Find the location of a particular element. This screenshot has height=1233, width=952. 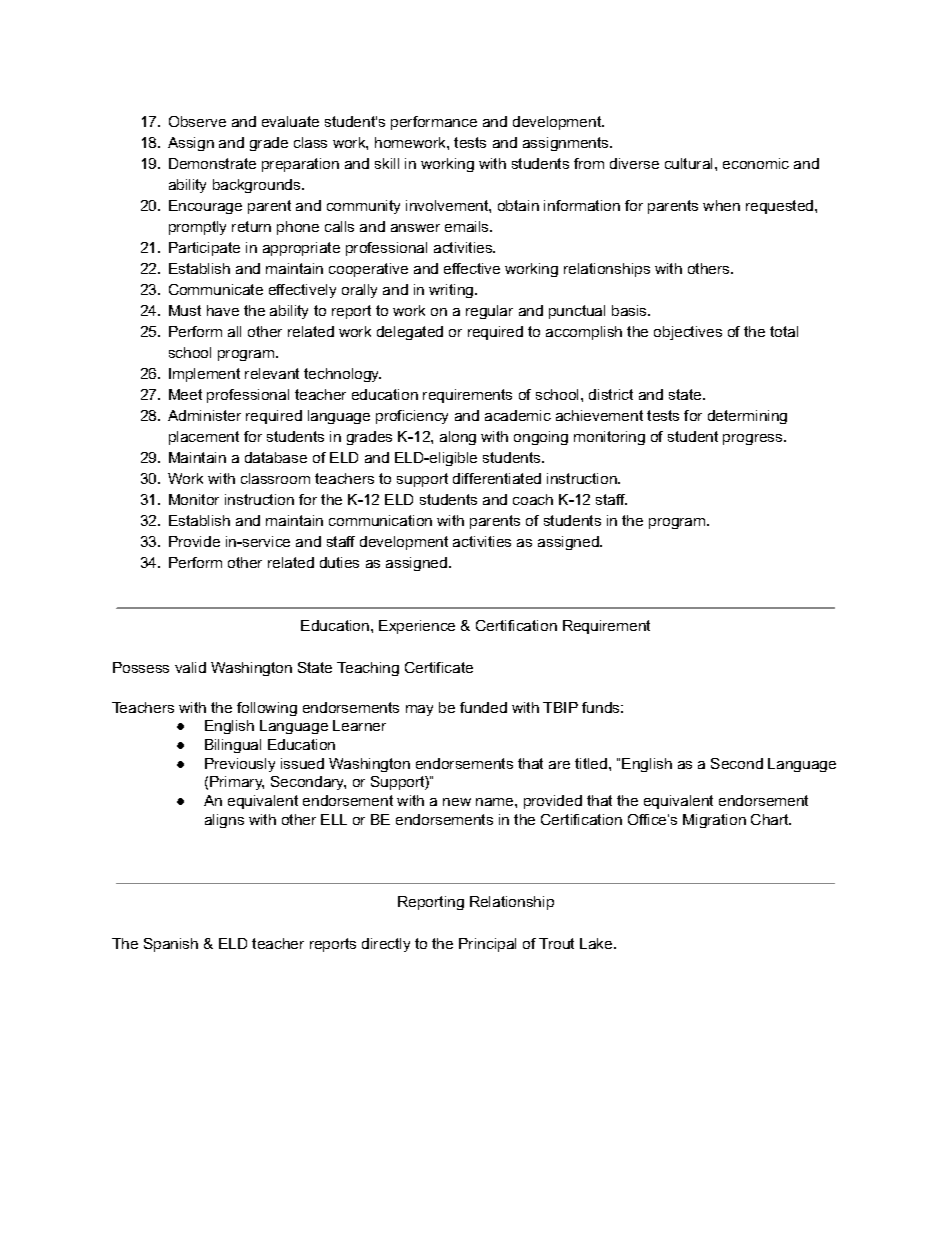

Demonstrate is located at coordinates (212, 163).
